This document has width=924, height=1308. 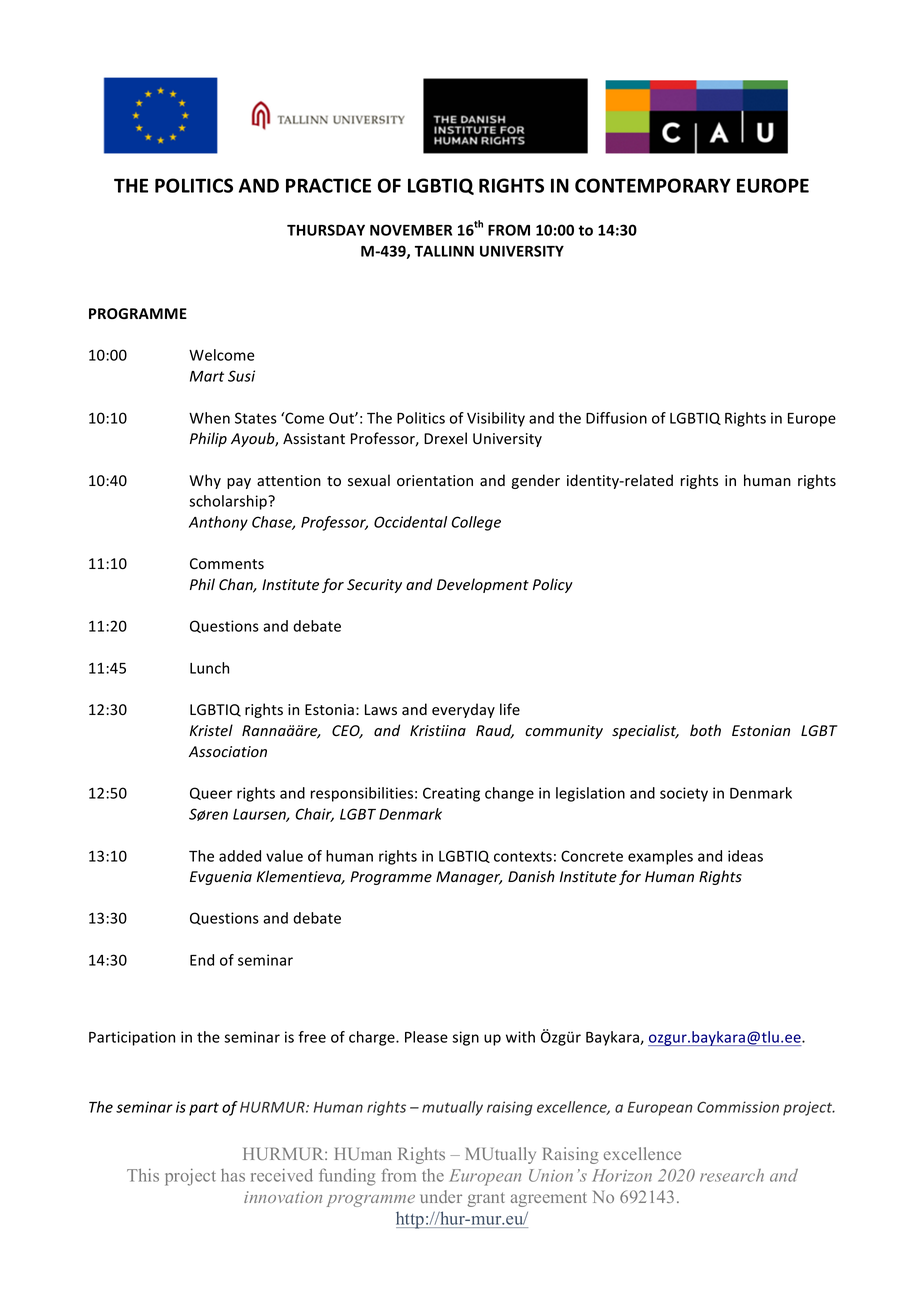 I want to click on NOVEMBER, so click(x=411, y=230).
